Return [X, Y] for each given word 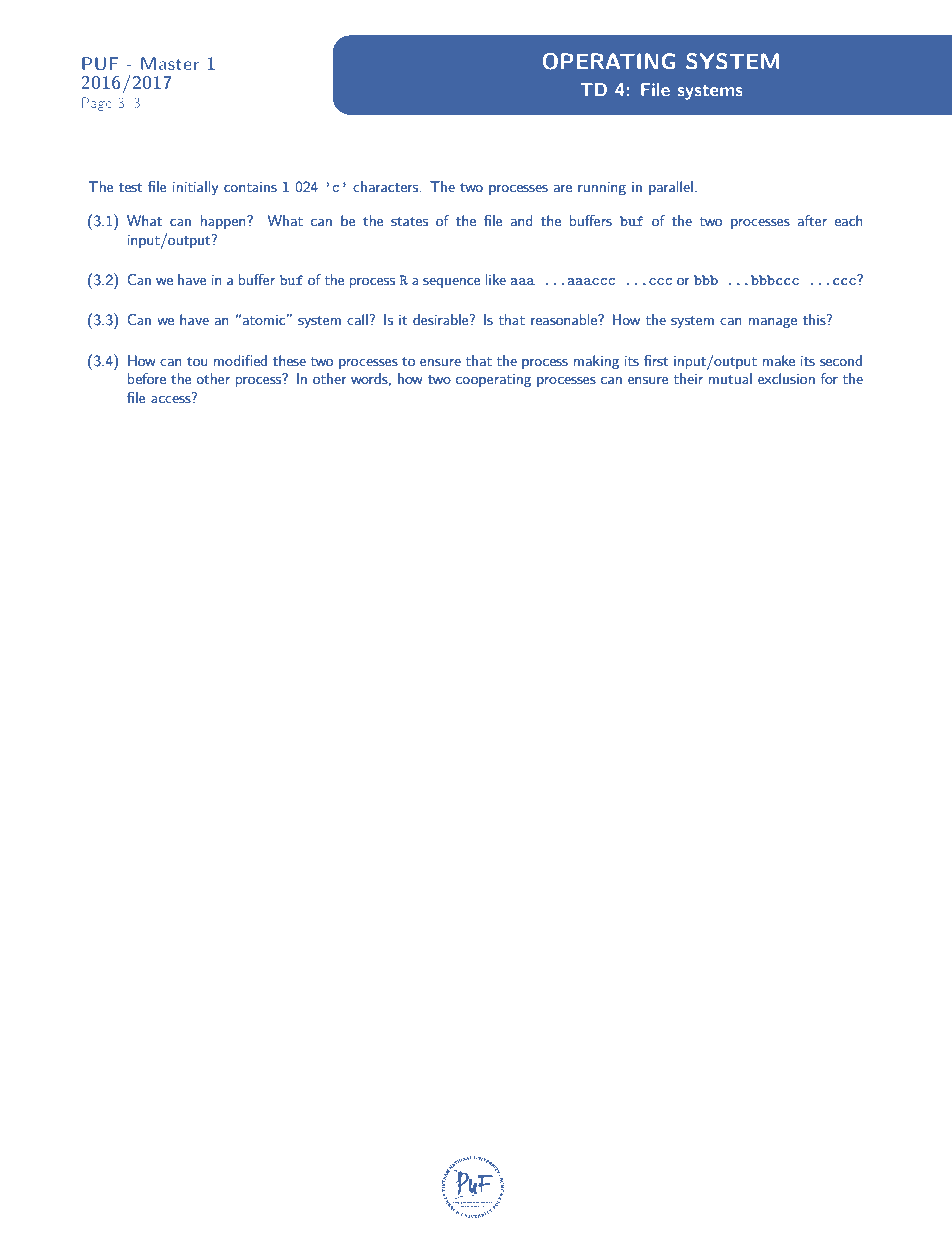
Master [170, 63]
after [812, 220]
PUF [100, 63]
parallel [671, 188]
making [596, 362]
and [521, 220]
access [172, 398]
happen [224, 222]
